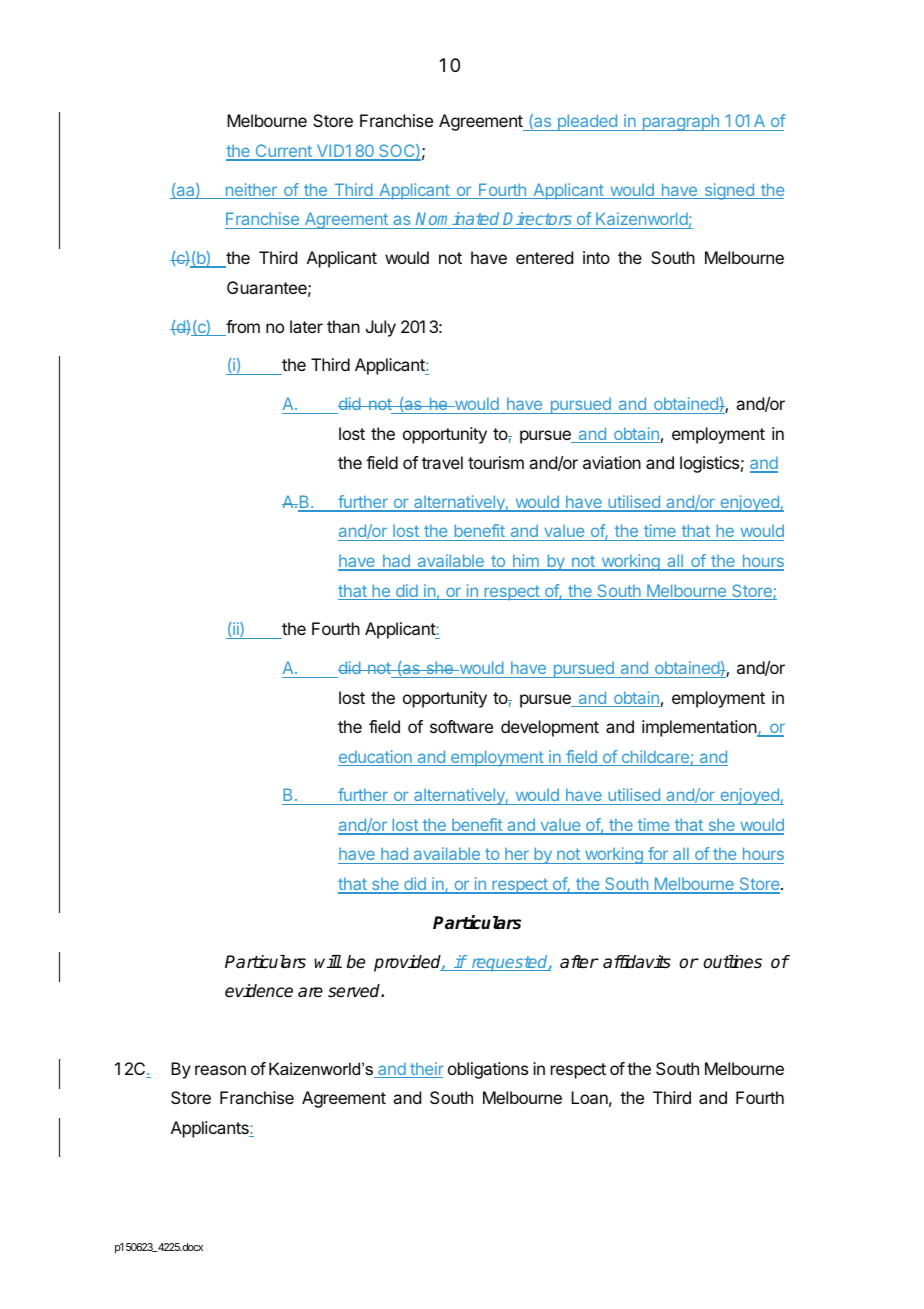 This document has width=924, height=1309. What do you see at coordinates (283, 152) in the document?
I see `Current` at bounding box center [283, 152].
